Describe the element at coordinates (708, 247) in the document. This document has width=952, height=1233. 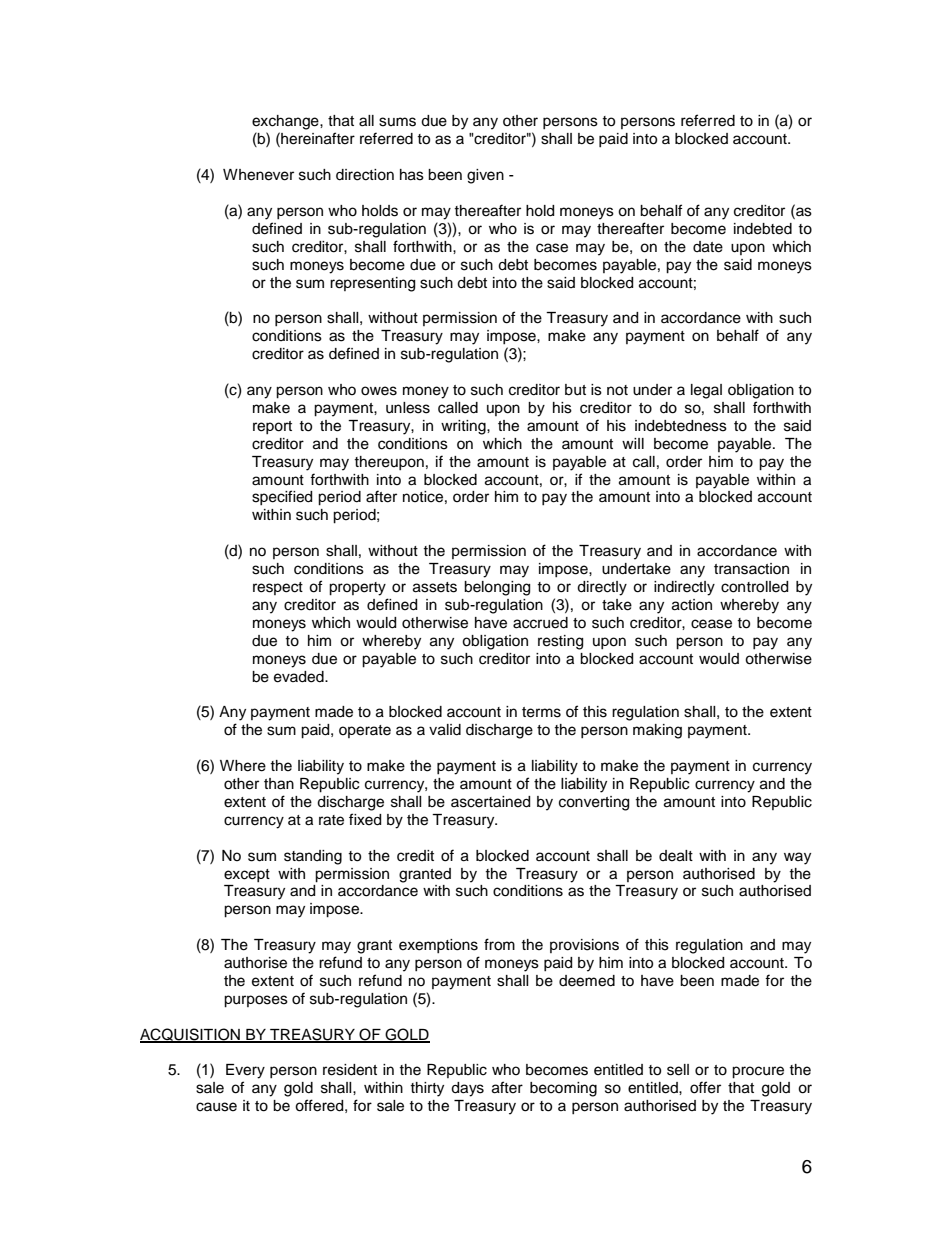
I see `date` at that location.
